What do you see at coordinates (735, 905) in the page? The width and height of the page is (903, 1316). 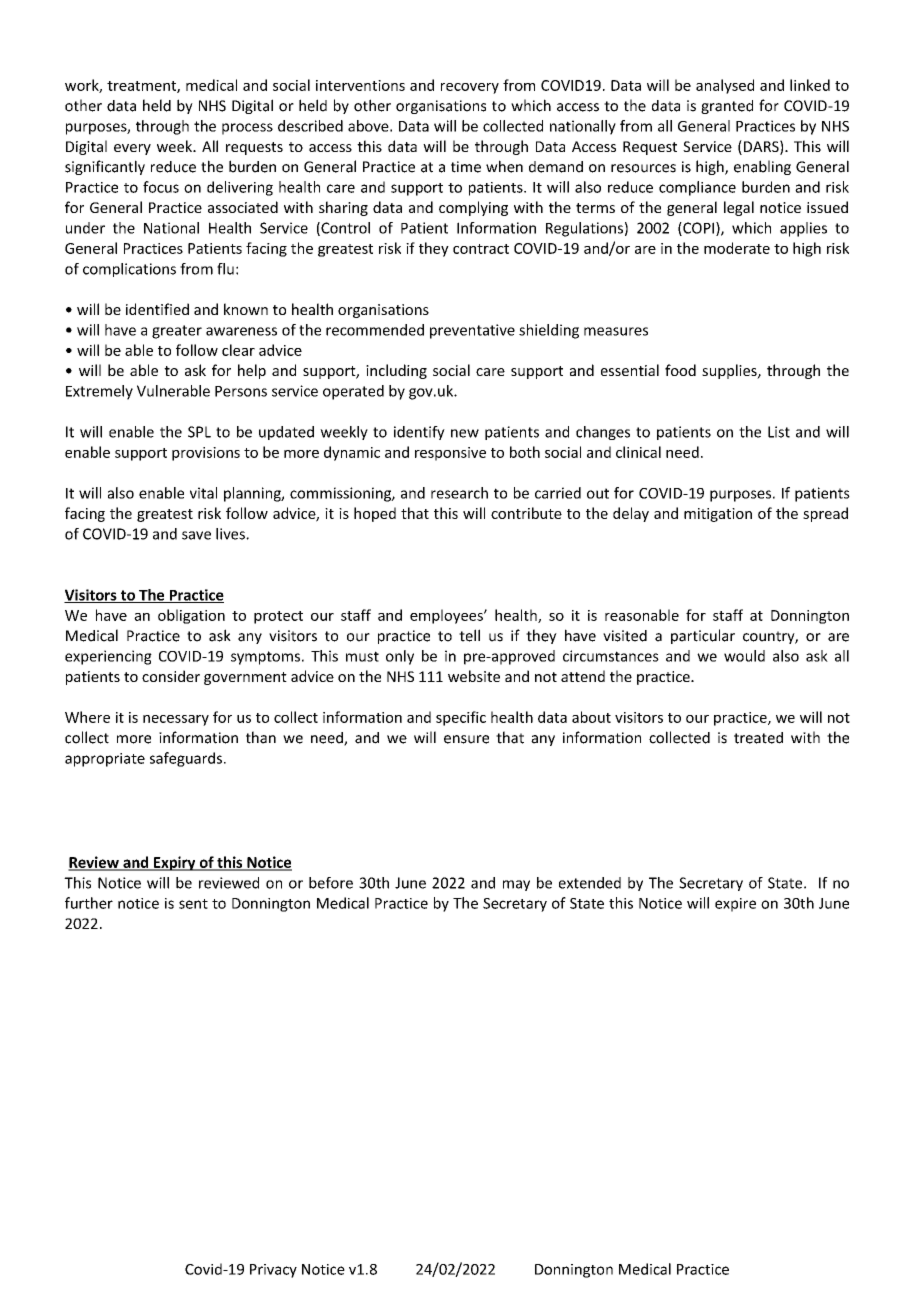 I see `expire` at bounding box center [735, 905].
